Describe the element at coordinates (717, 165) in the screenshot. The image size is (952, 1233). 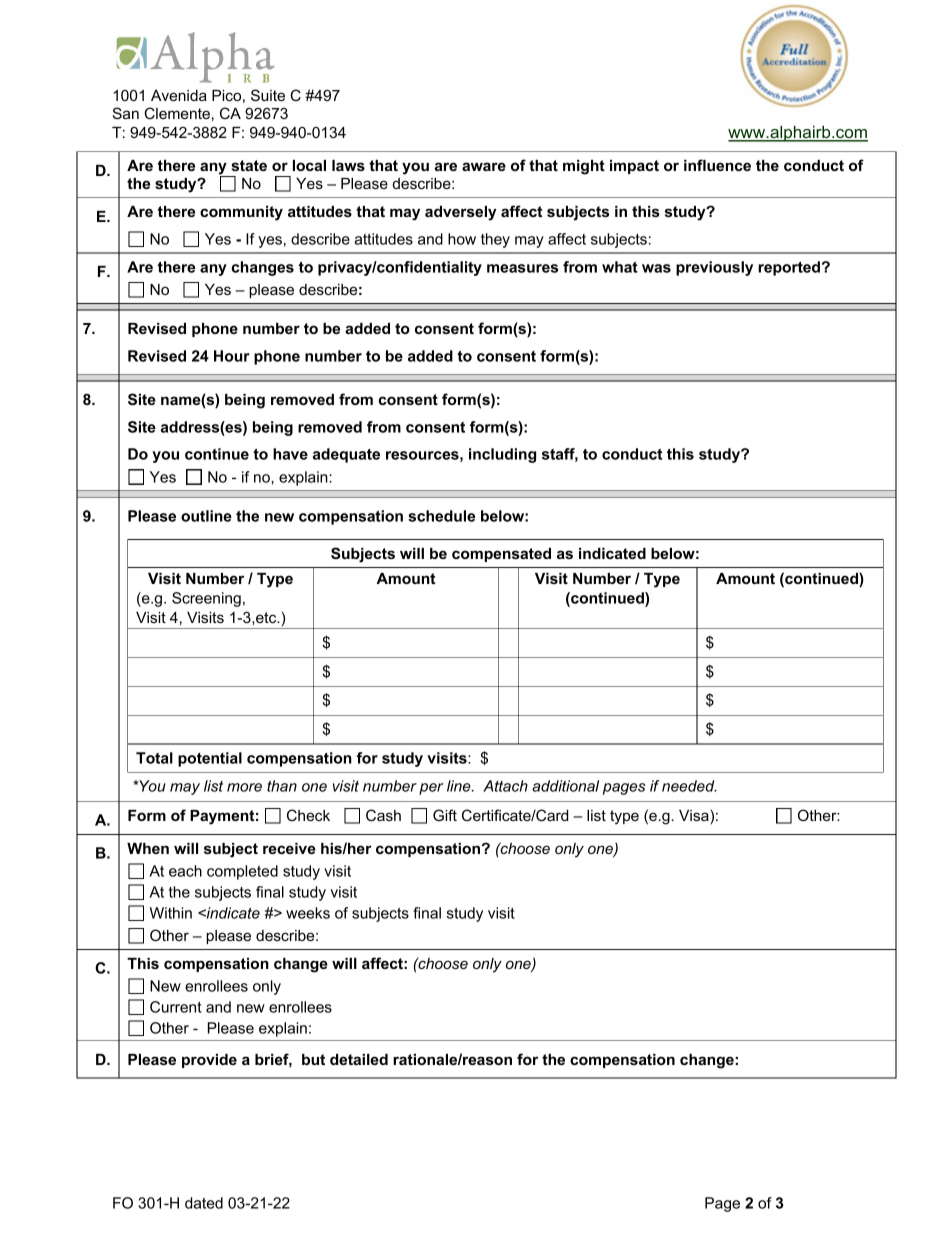
I see `influence` at that location.
